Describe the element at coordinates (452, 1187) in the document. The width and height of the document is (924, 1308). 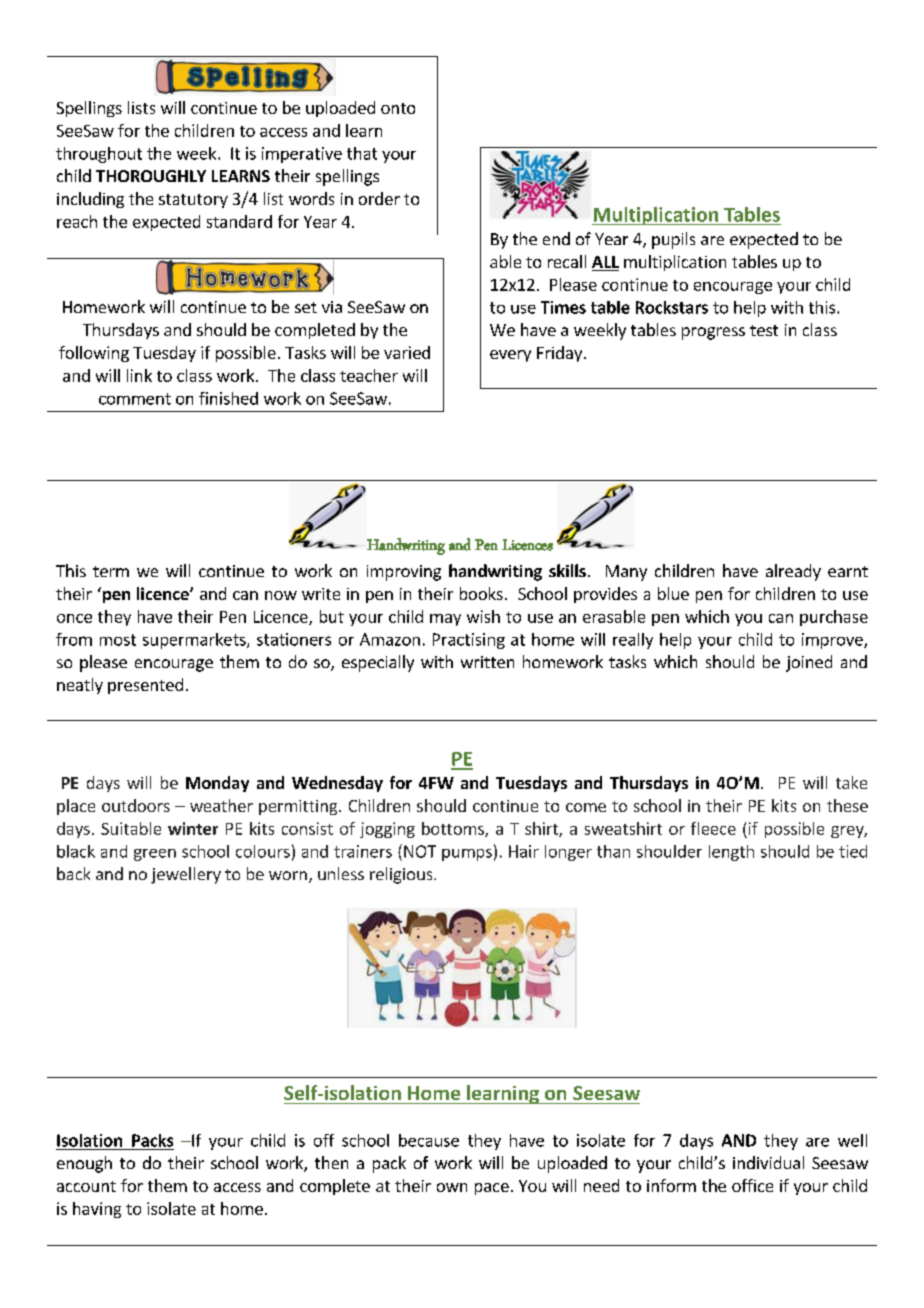
I see `own` at that location.
